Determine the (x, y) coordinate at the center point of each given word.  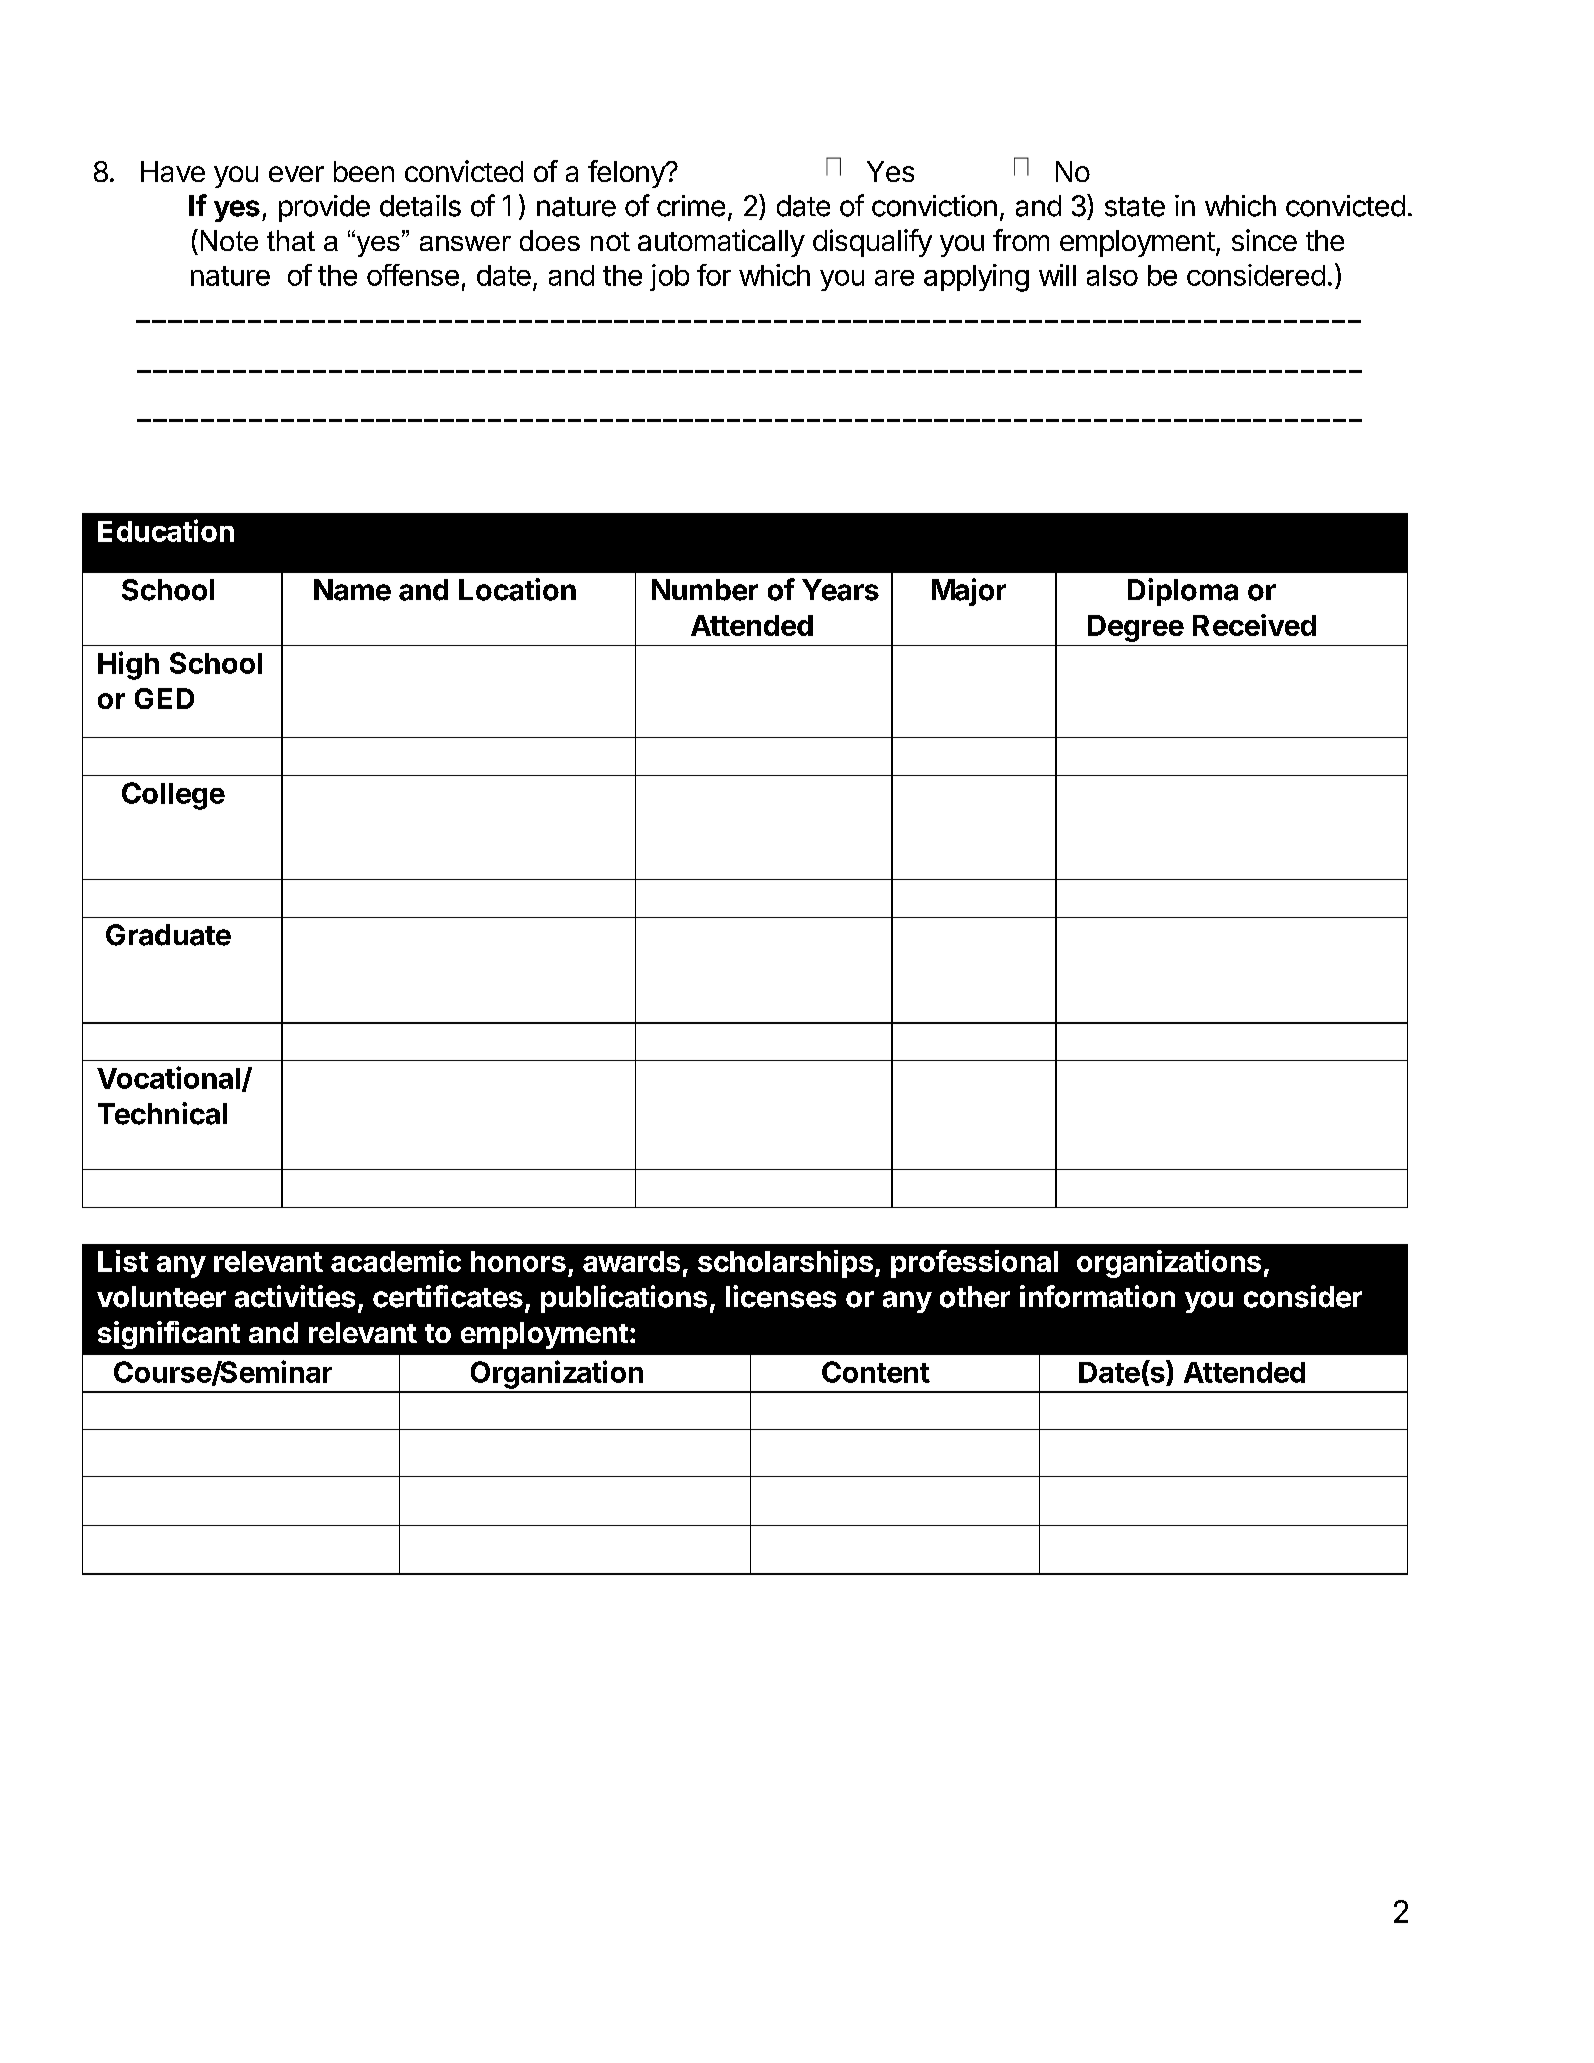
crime (691, 206)
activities (295, 1296)
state (1135, 207)
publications (624, 1299)
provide (324, 208)
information (1097, 1296)
